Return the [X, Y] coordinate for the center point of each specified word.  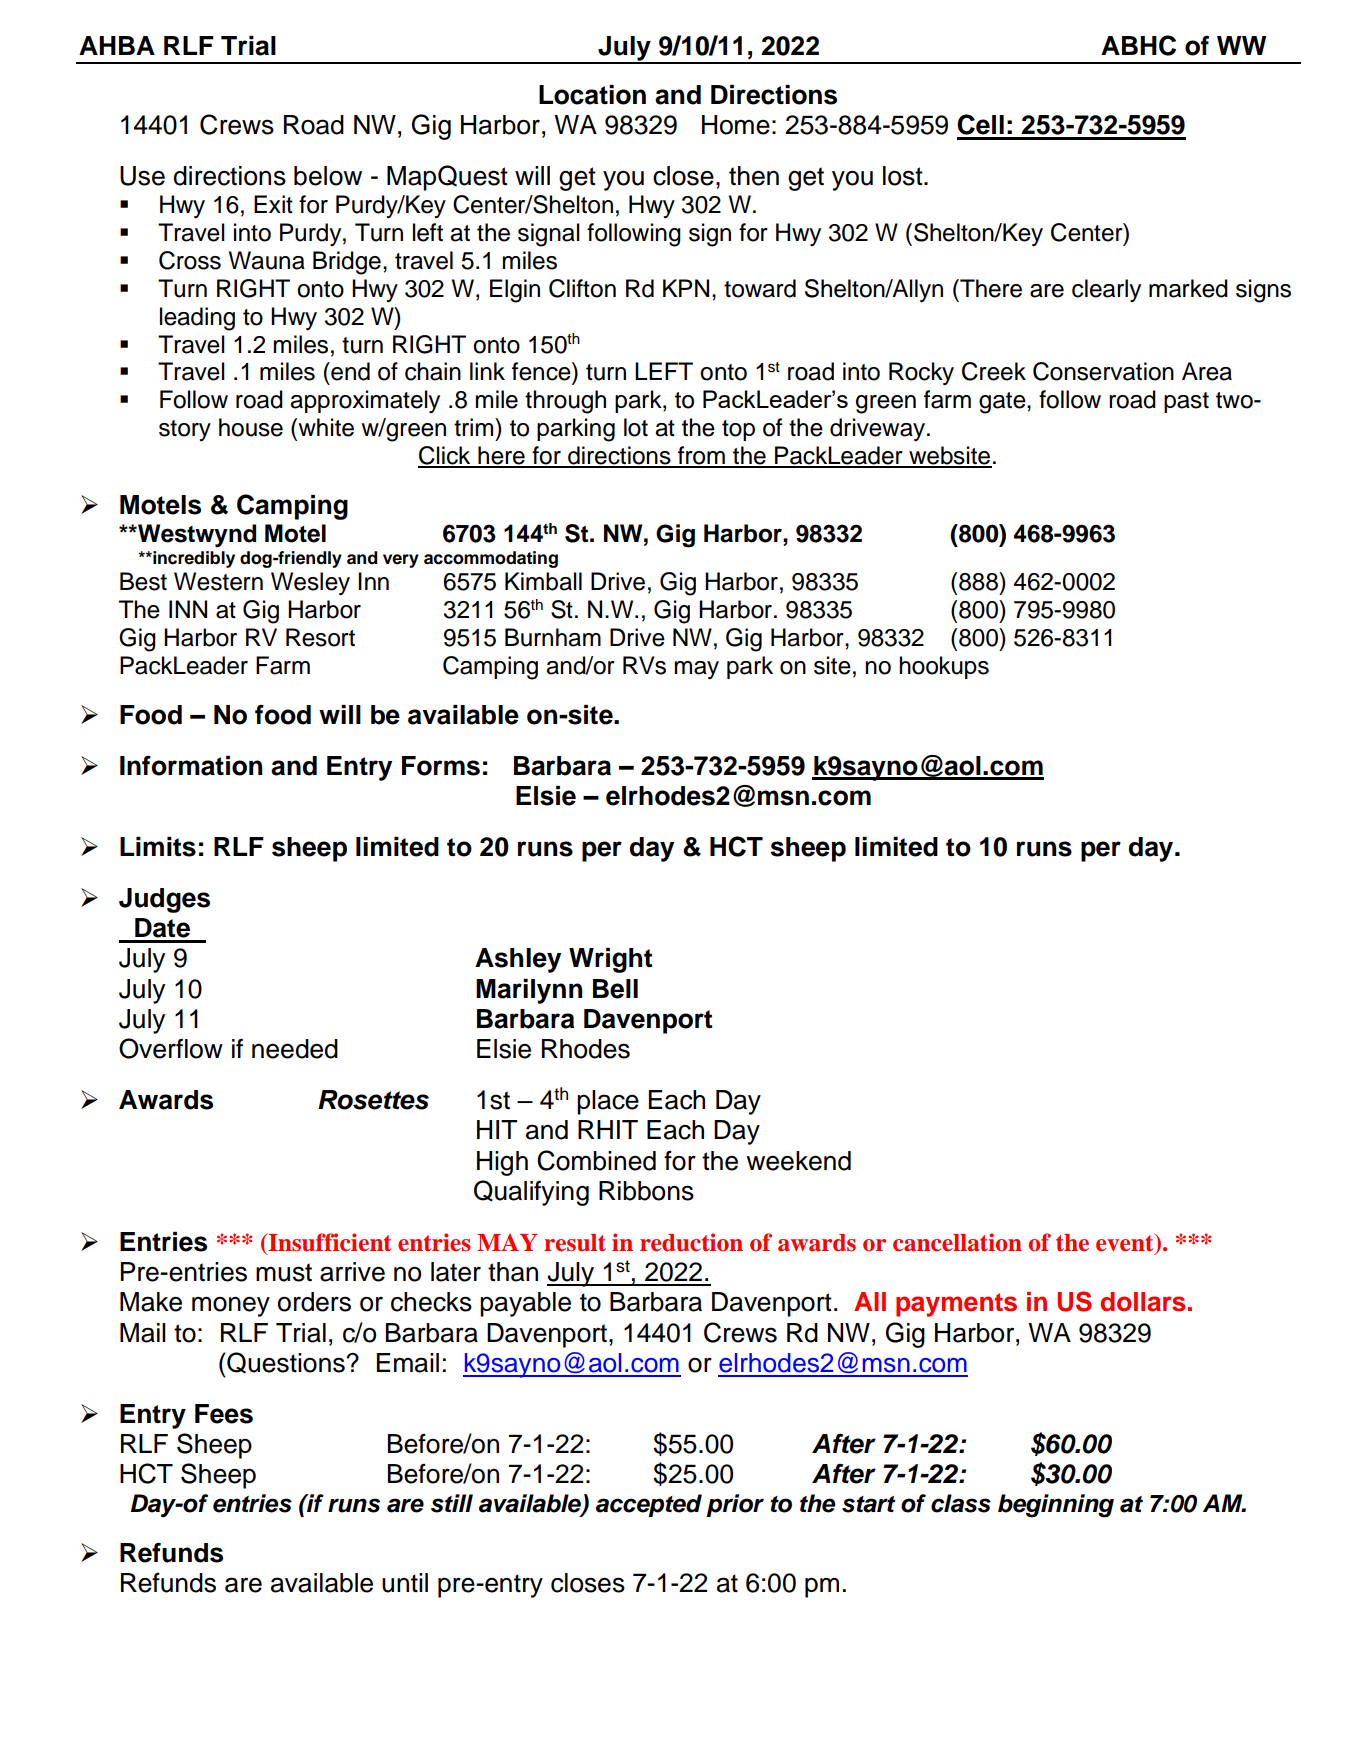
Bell [615, 989]
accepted [649, 1505]
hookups [944, 667]
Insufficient [329, 1242]
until [405, 1583]
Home [736, 125]
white [325, 427]
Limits [158, 847]
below [328, 176]
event [1126, 1242]
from [701, 456]
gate [1003, 403]
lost [904, 176]
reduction [691, 1242]
